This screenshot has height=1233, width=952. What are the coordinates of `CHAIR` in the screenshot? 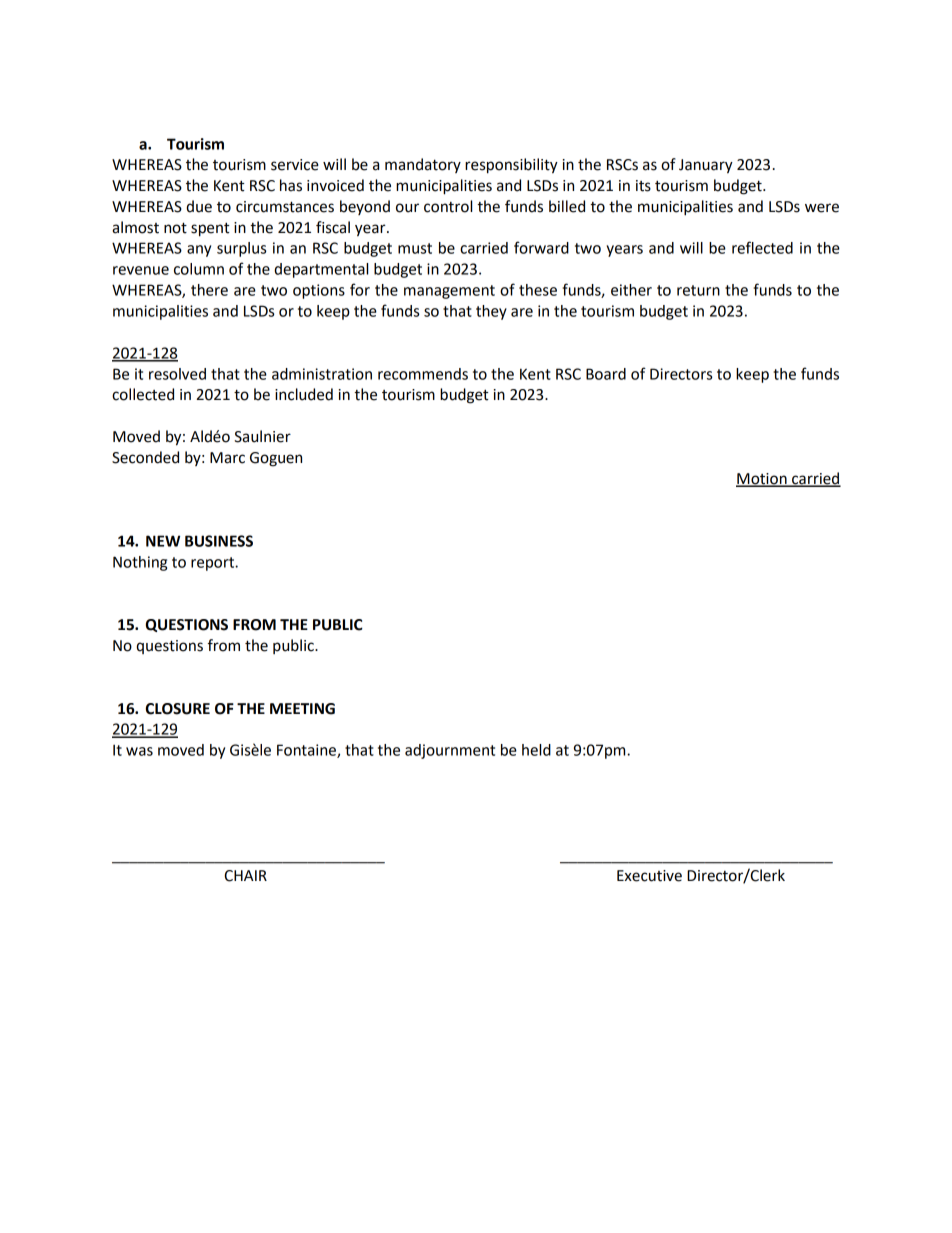 It's located at (245, 876).
